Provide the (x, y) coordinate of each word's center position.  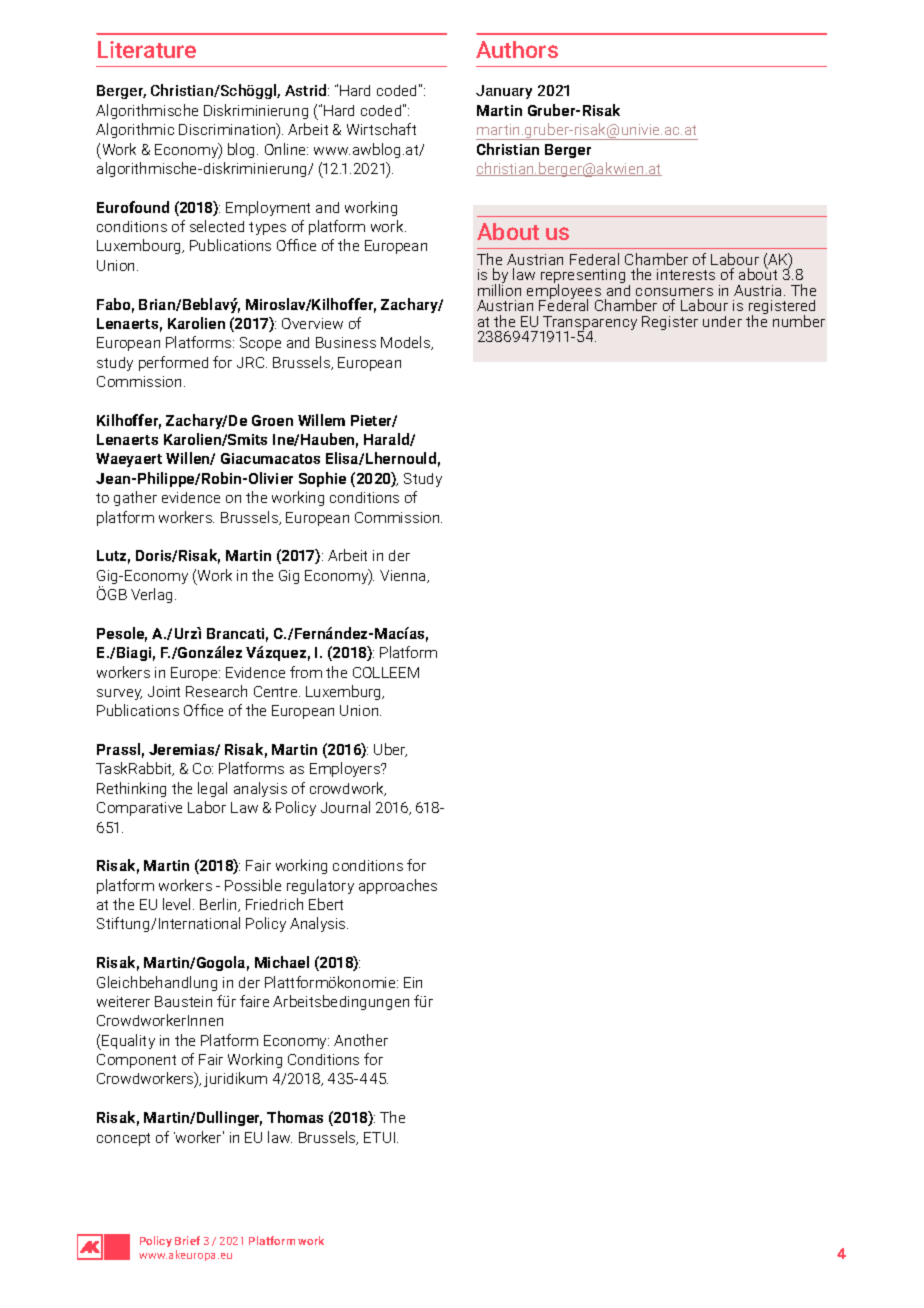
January (504, 92)
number (799, 321)
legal (212, 789)
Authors (517, 49)
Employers (346, 769)
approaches (398, 886)
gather (135, 498)
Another (361, 1040)
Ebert (326, 904)
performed (173, 363)
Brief (187, 1240)
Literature (147, 49)
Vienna (404, 576)
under (722, 321)
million (499, 289)
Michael (282, 962)
